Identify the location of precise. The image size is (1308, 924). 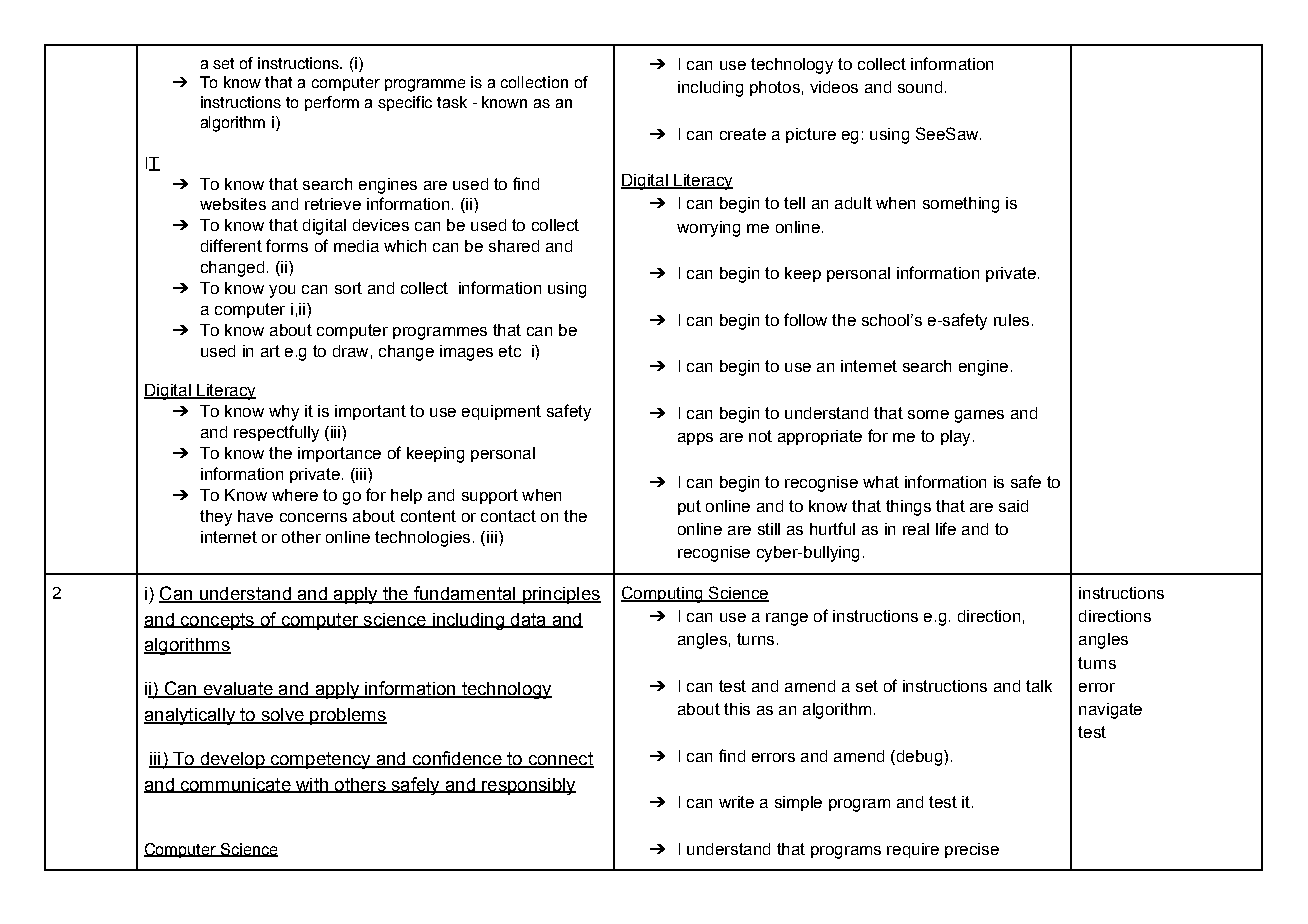
(972, 850).
